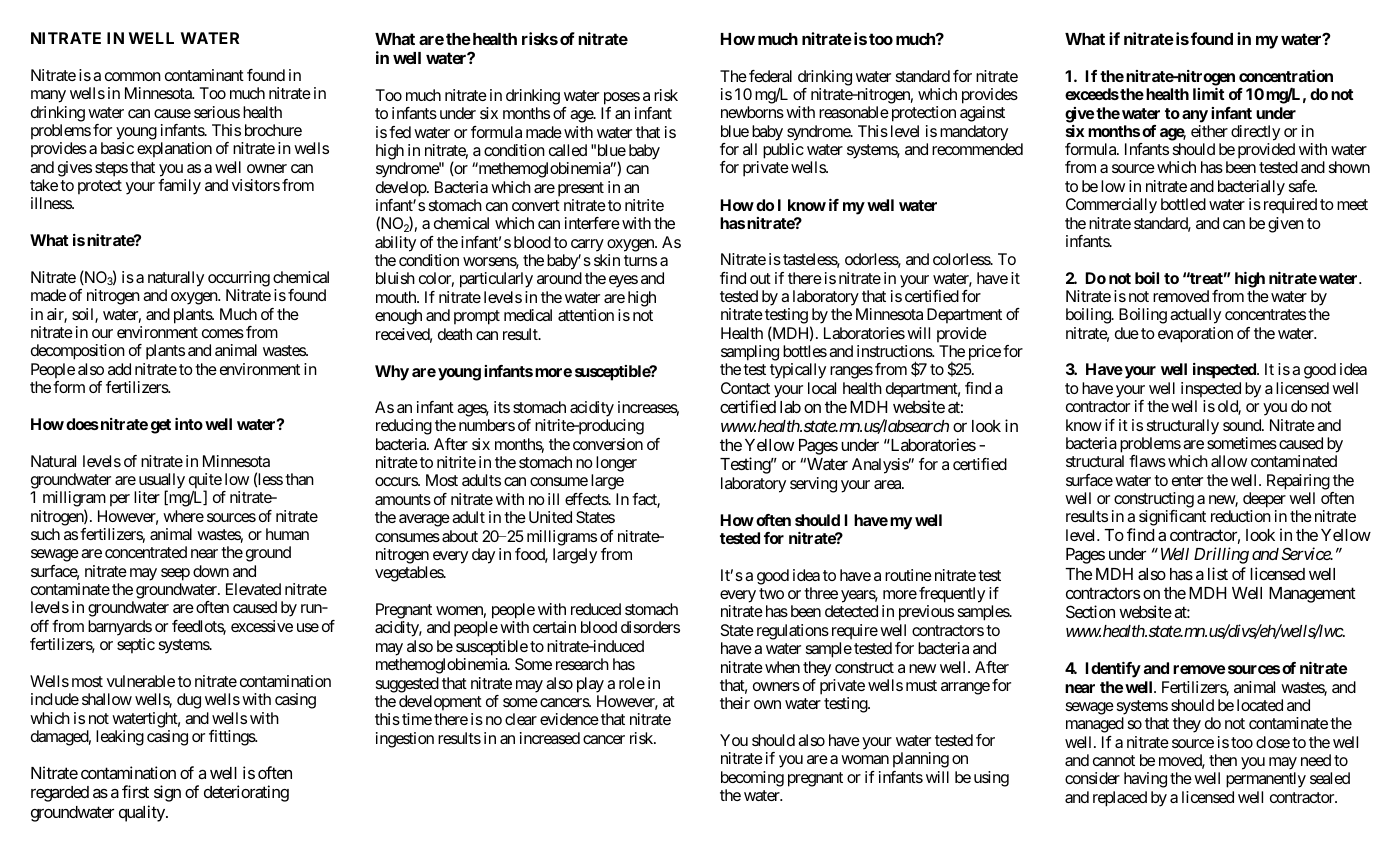 The image size is (1400, 850). Describe the element at coordinates (608, 444) in the document. I see `conversion` at that location.
